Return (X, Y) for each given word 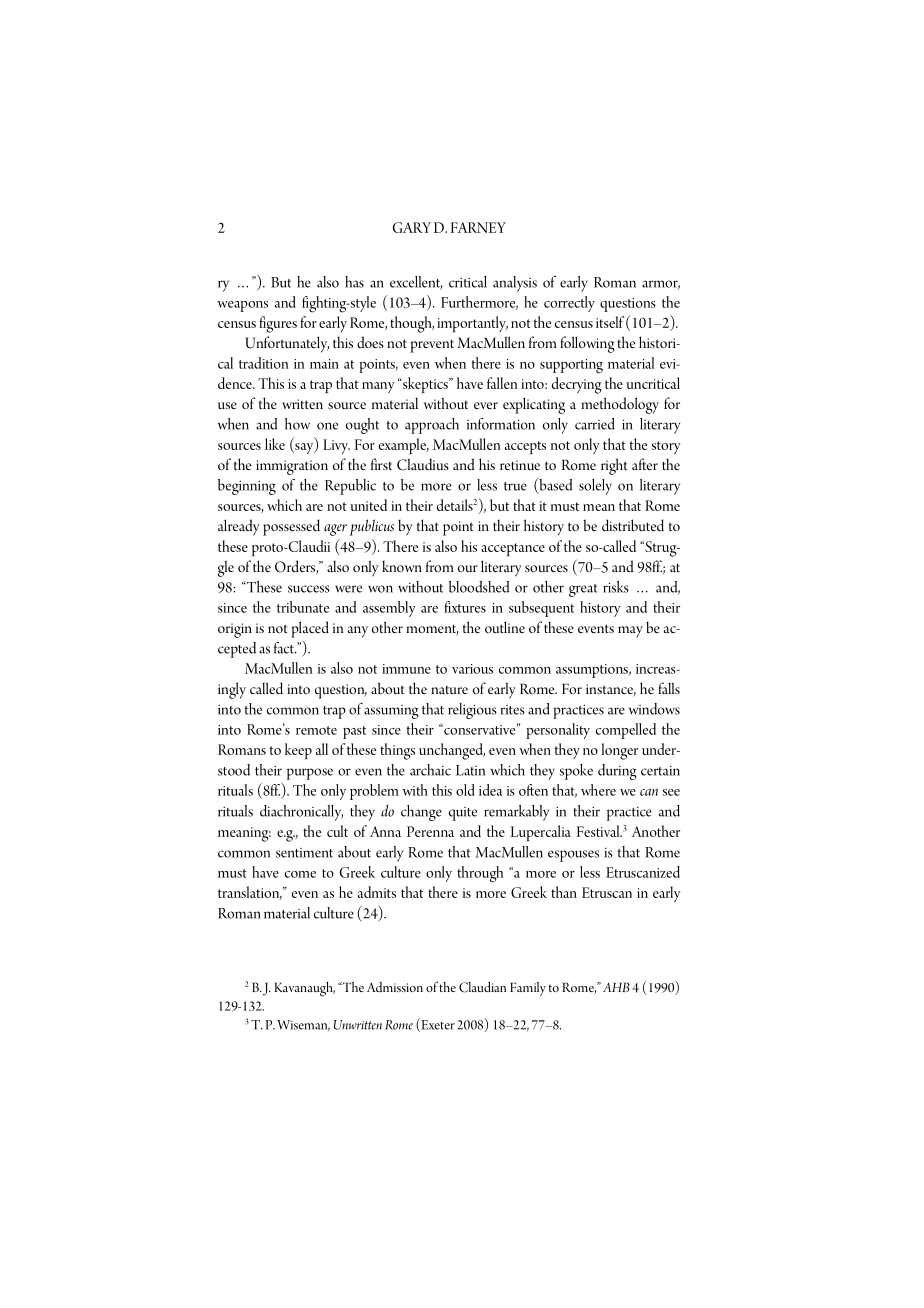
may (630, 631)
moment (432, 630)
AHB (616, 987)
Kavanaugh (304, 989)
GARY (412, 227)
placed (310, 629)
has (354, 282)
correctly (569, 304)
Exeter (437, 1025)
